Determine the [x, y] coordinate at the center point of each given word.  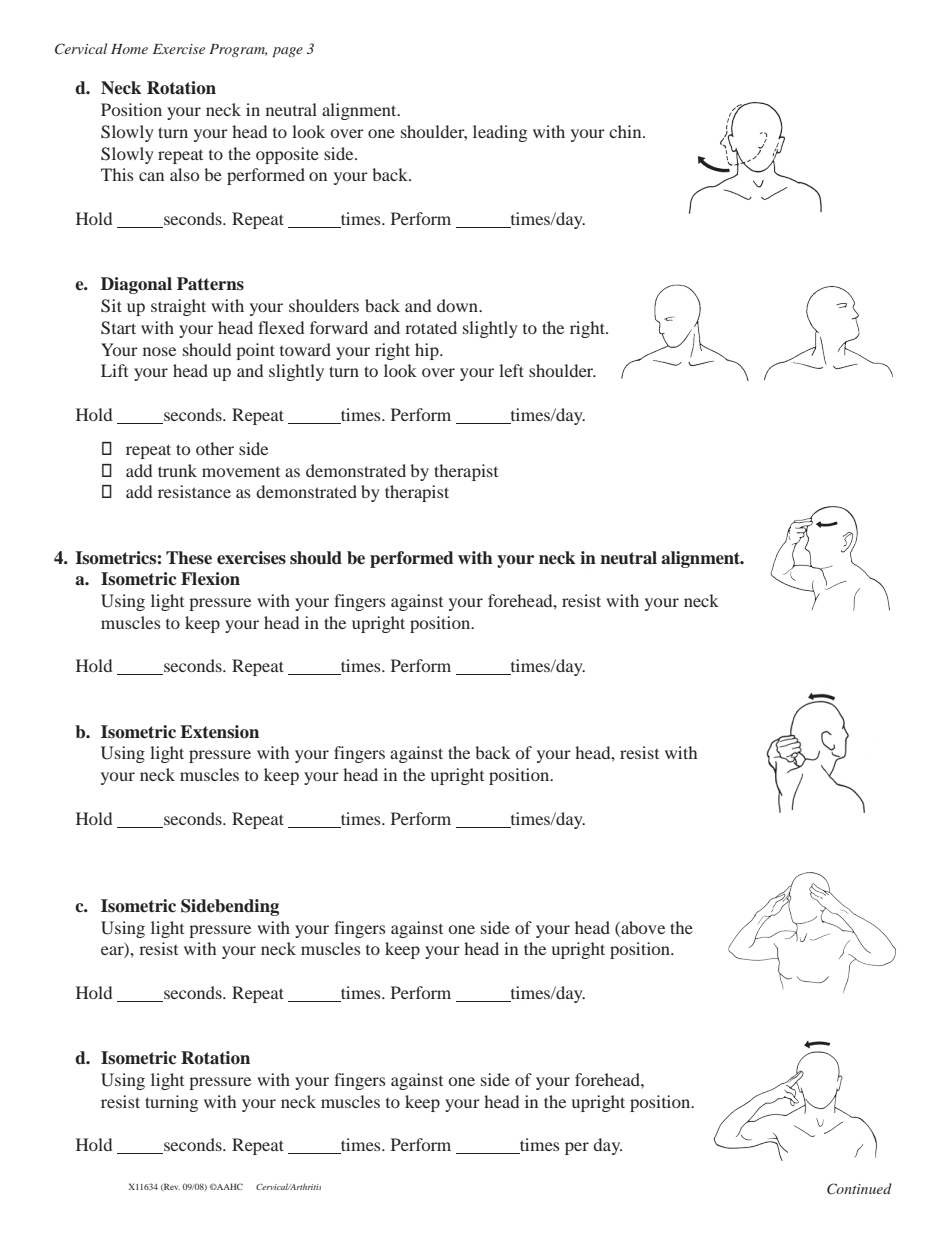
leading [500, 133]
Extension [219, 732]
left [511, 370]
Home [129, 49]
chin [626, 131]
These [189, 558]
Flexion [210, 579]
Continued [859, 1189]
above [642, 927]
